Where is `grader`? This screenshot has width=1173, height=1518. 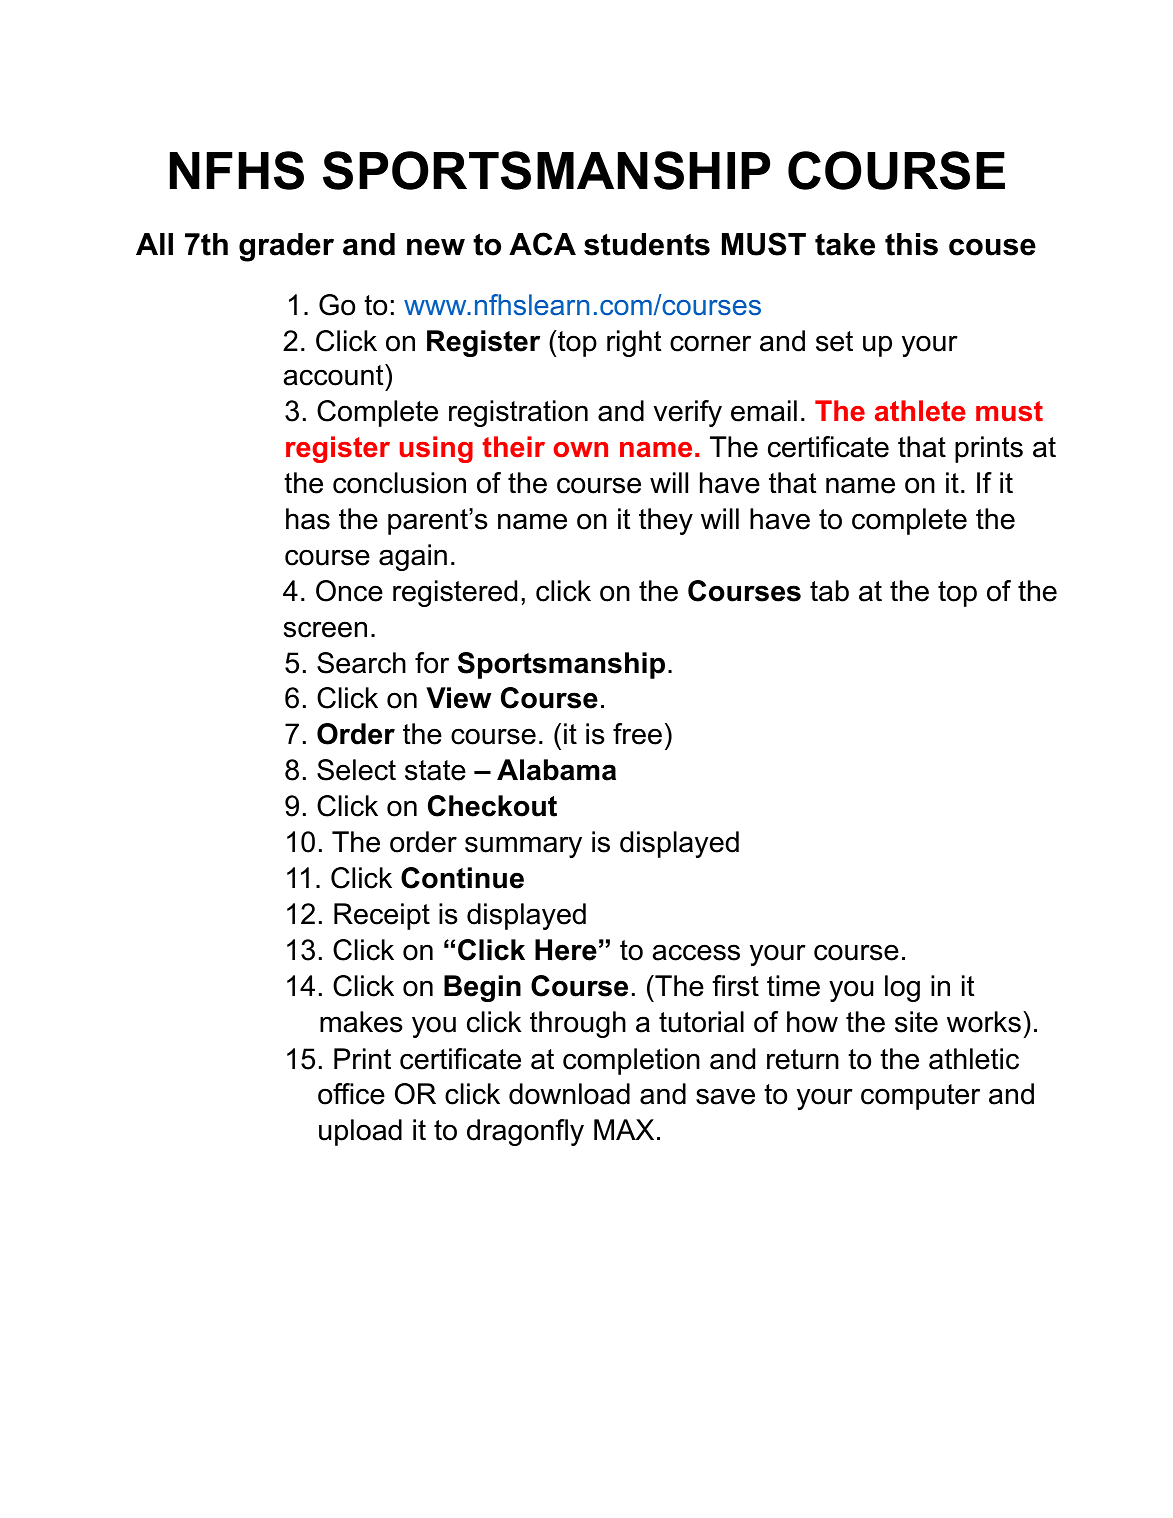
grader is located at coordinates (286, 247).
